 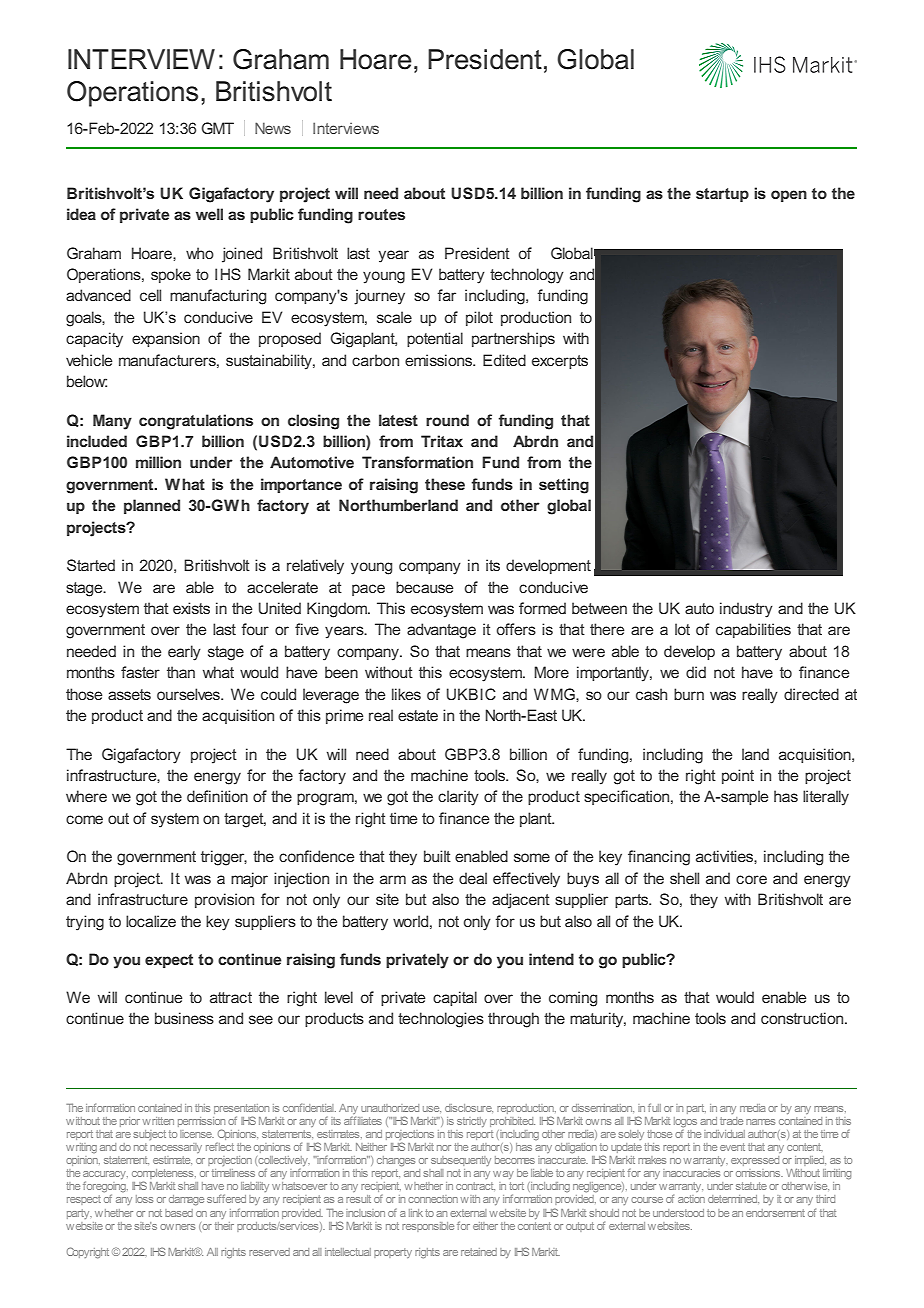 I want to click on determined, so click(x=733, y=1199).
